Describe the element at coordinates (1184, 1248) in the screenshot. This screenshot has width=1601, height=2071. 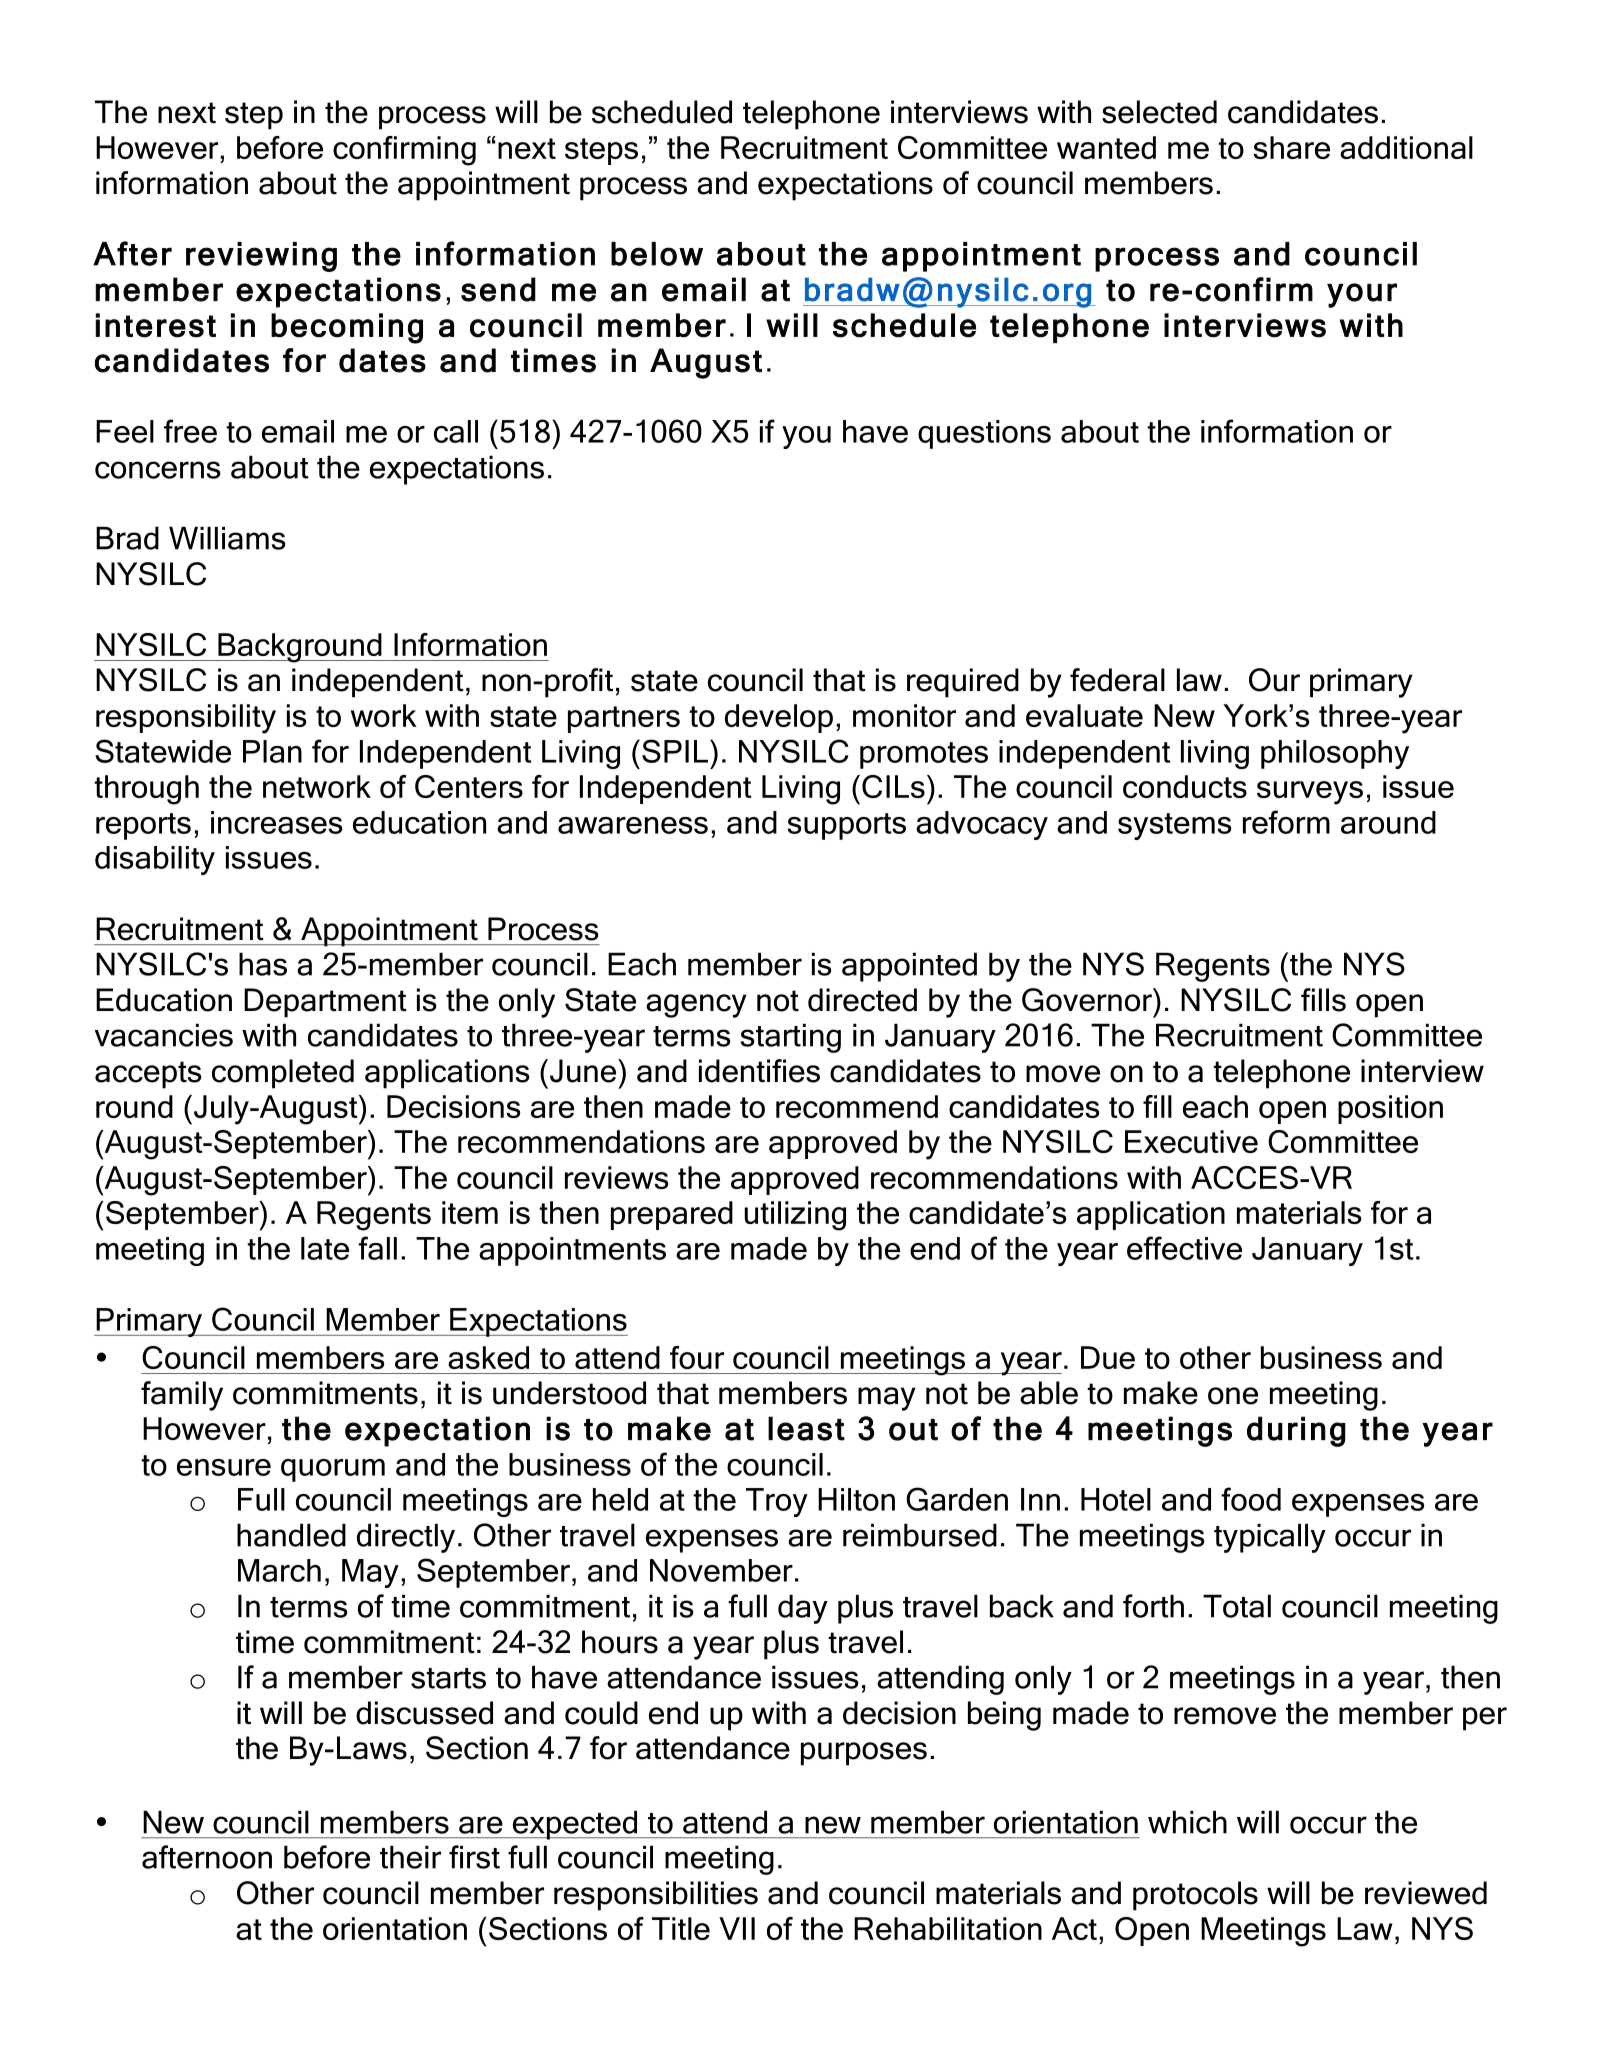
I see `effective` at that location.
